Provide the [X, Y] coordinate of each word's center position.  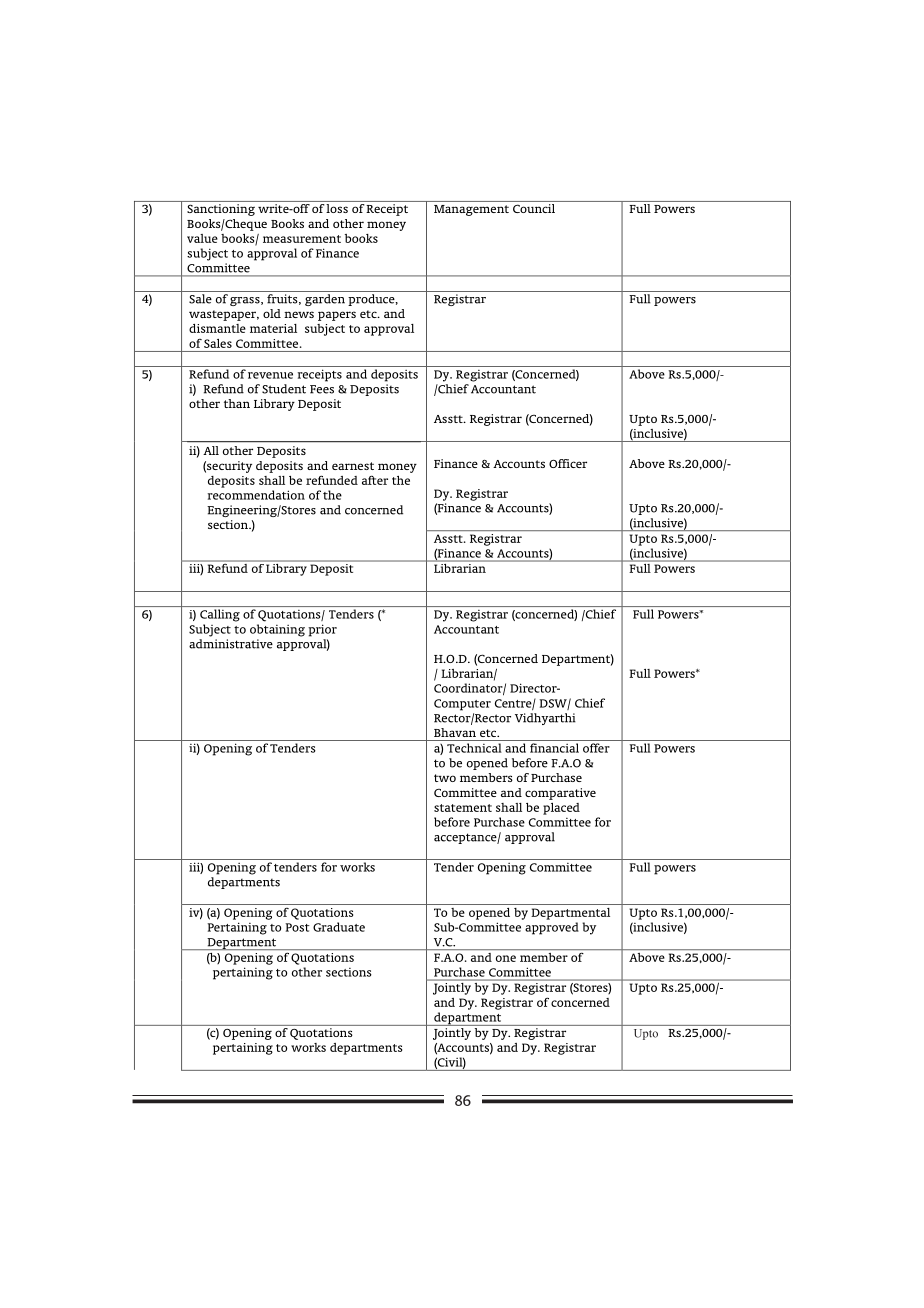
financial [554, 748]
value [202, 238]
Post [297, 927]
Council [534, 208]
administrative [231, 644]
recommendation [256, 495]
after [375, 480]
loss [337, 208]
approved [552, 928]
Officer [568, 463]
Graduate [339, 927]
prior [322, 630]
